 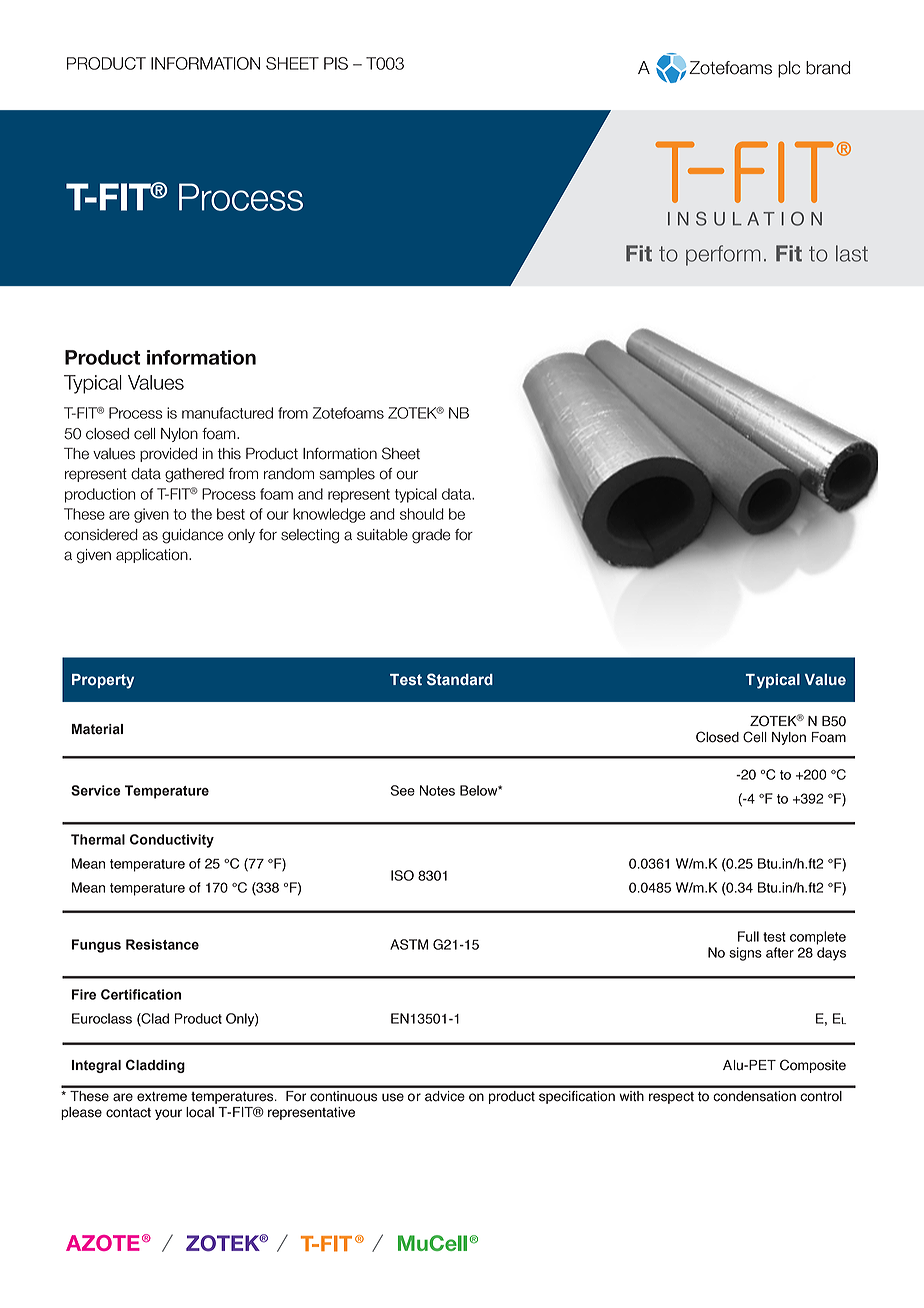 What do you see at coordinates (818, 938) in the document?
I see `complete` at bounding box center [818, 938].
